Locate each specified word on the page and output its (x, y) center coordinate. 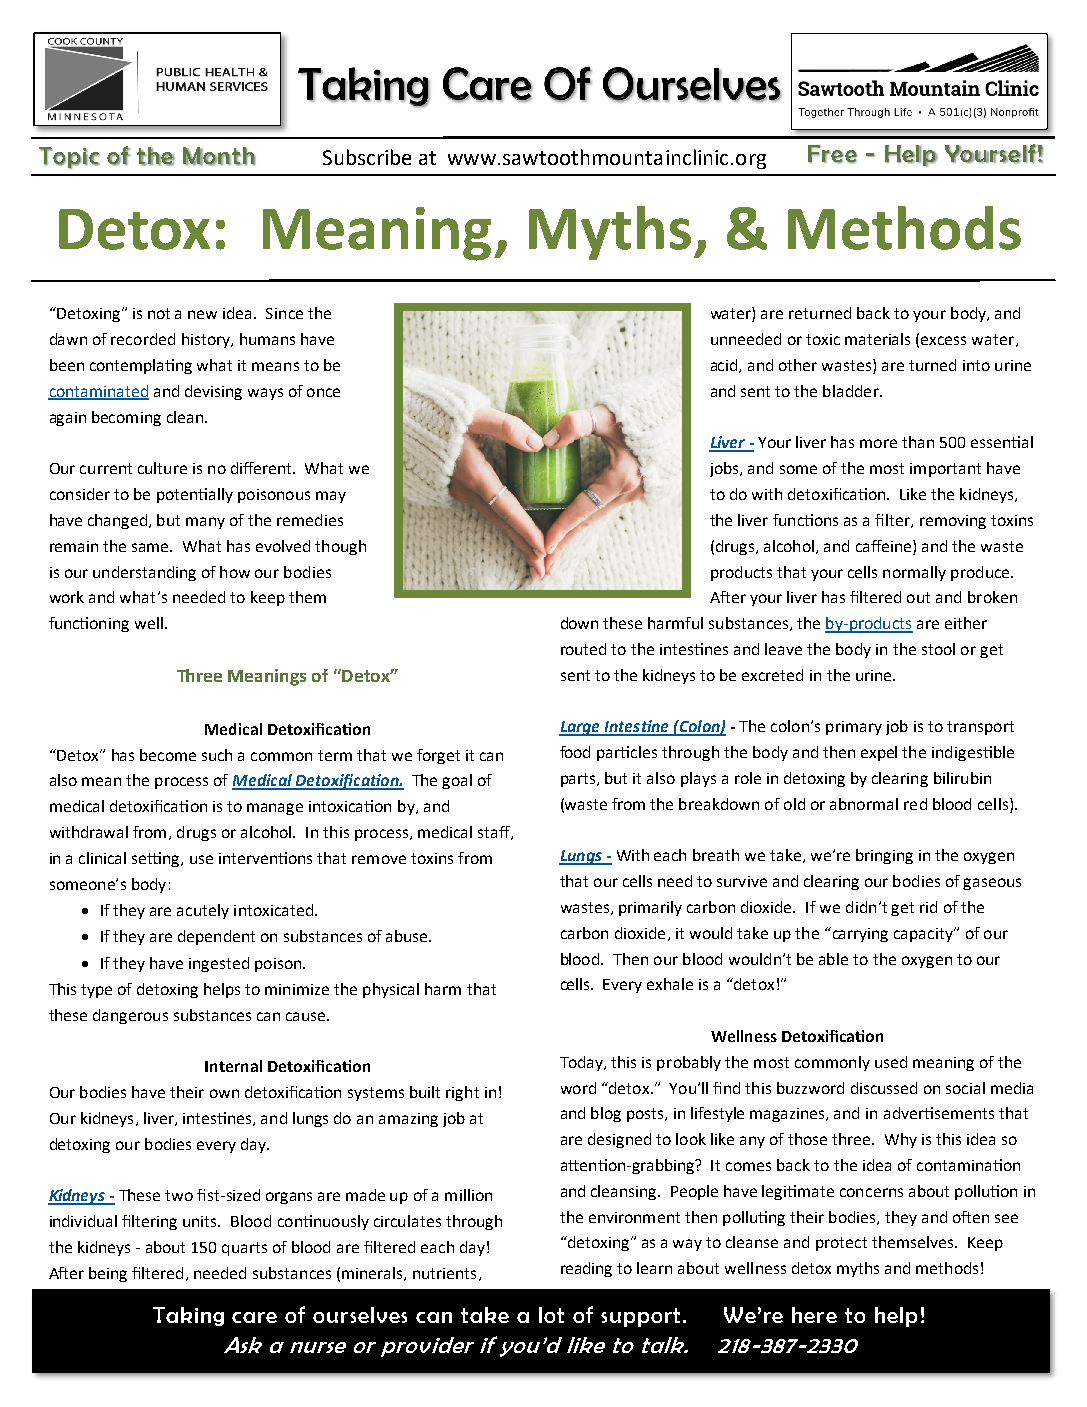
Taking (188, 1316)
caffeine (885, 546)
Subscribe (367, 157)
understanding (144, 573)
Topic (69, 158)
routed (583, 649)
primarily (650, 908)
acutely (203, 911)
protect (841, 1244)
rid (928, 907)
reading (586, 1269)
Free (832, 154)
